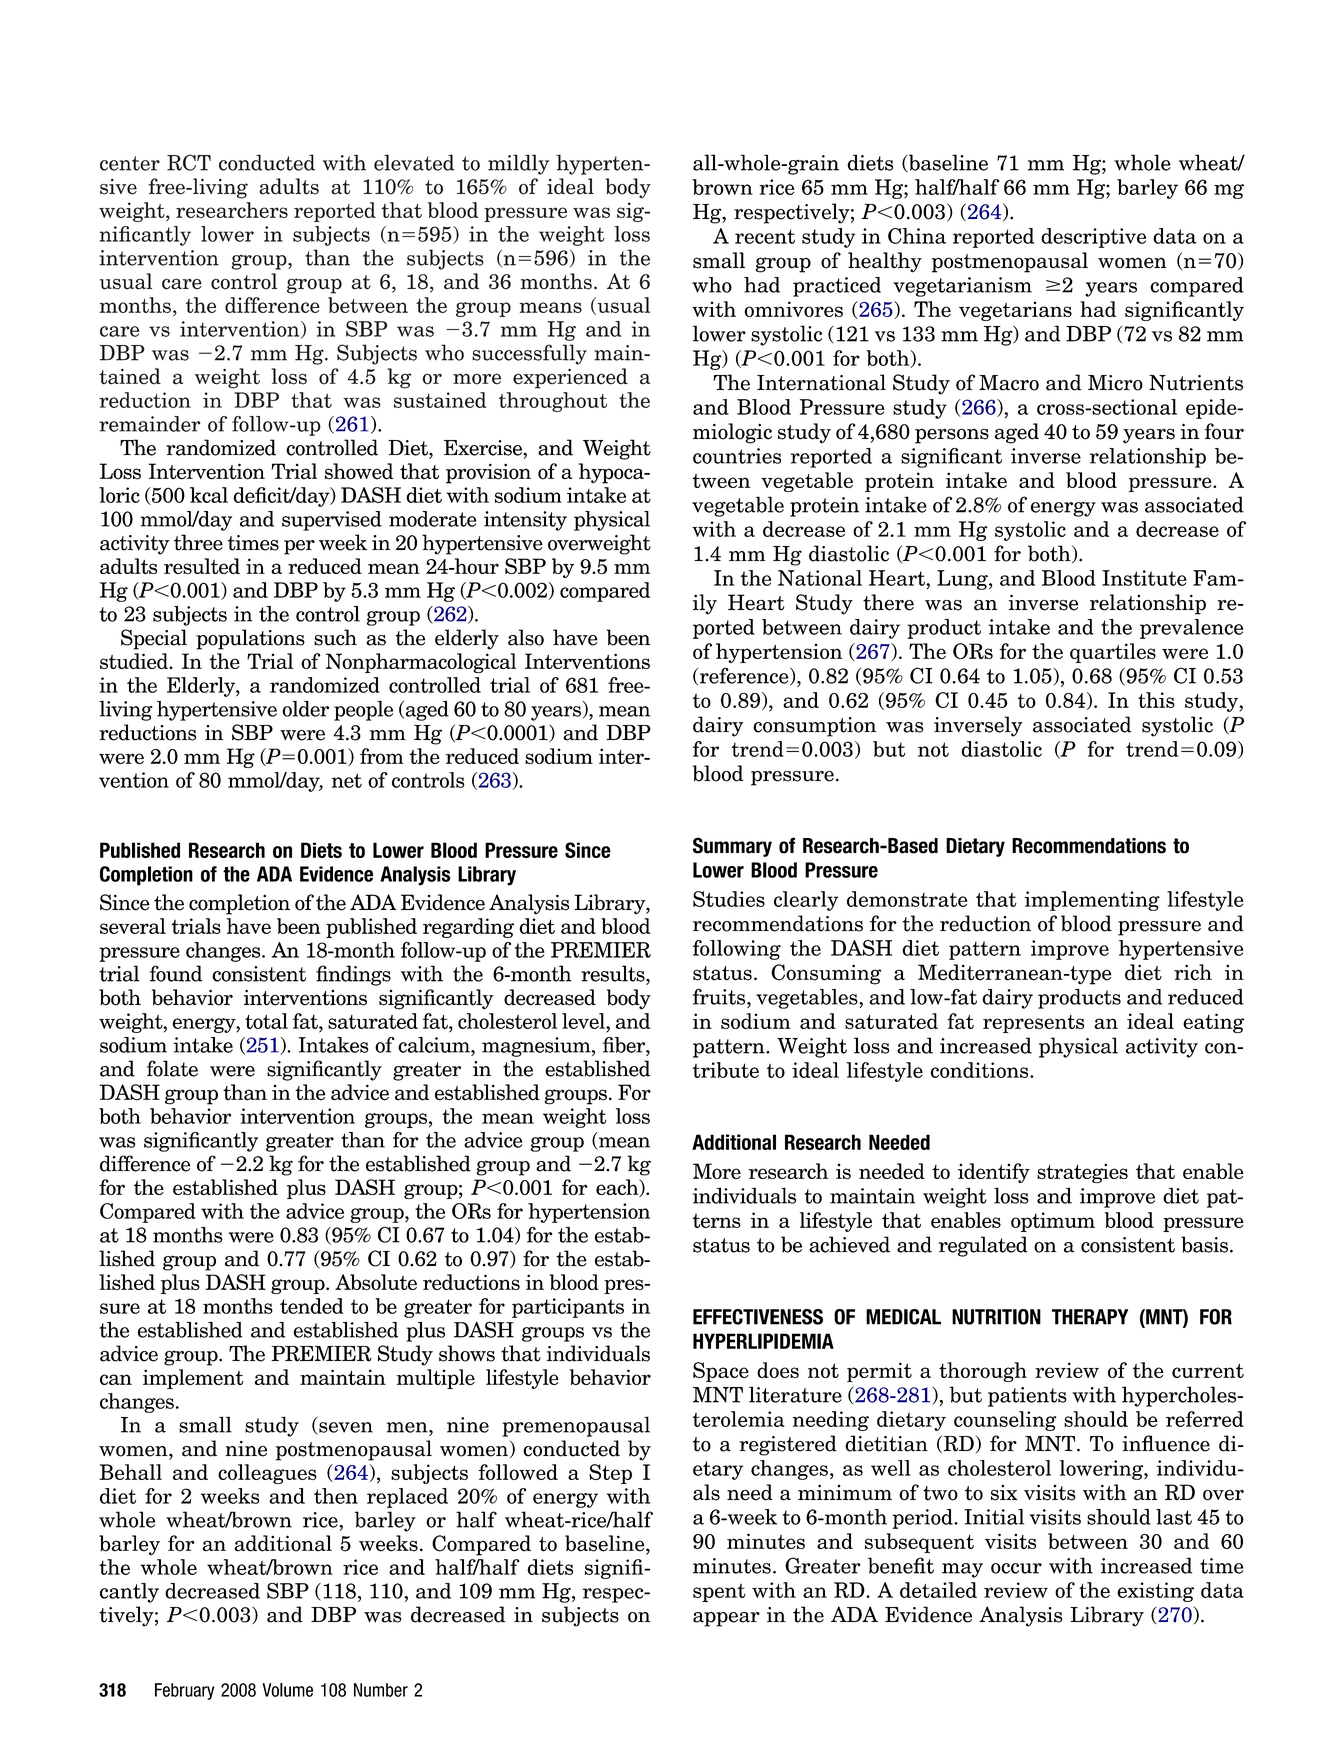 This screenshot has height=1759, width=1340. I want to click on Volume, so click(288, 1690).
